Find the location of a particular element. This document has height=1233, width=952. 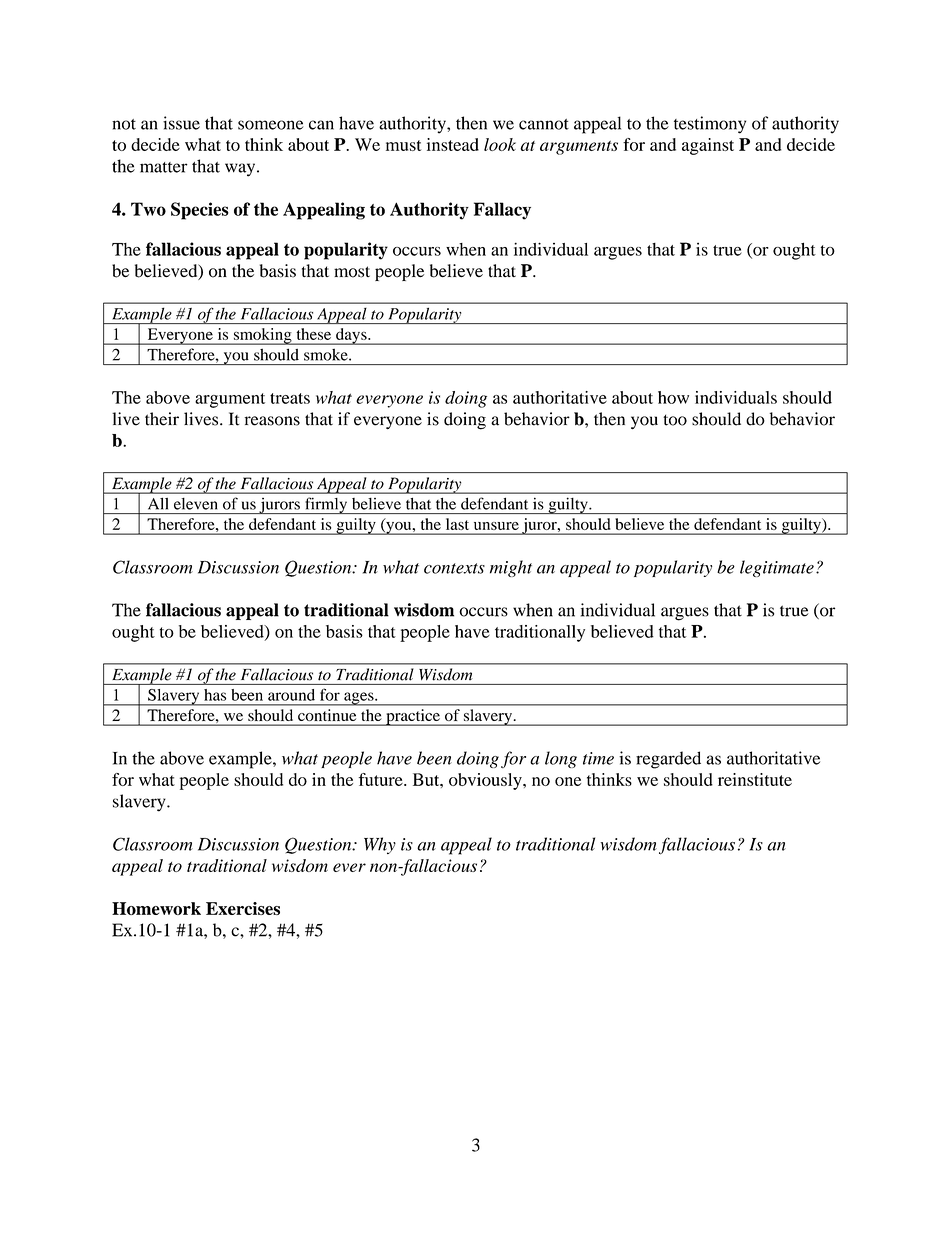

firmly is located at coordinates (326, 505).
